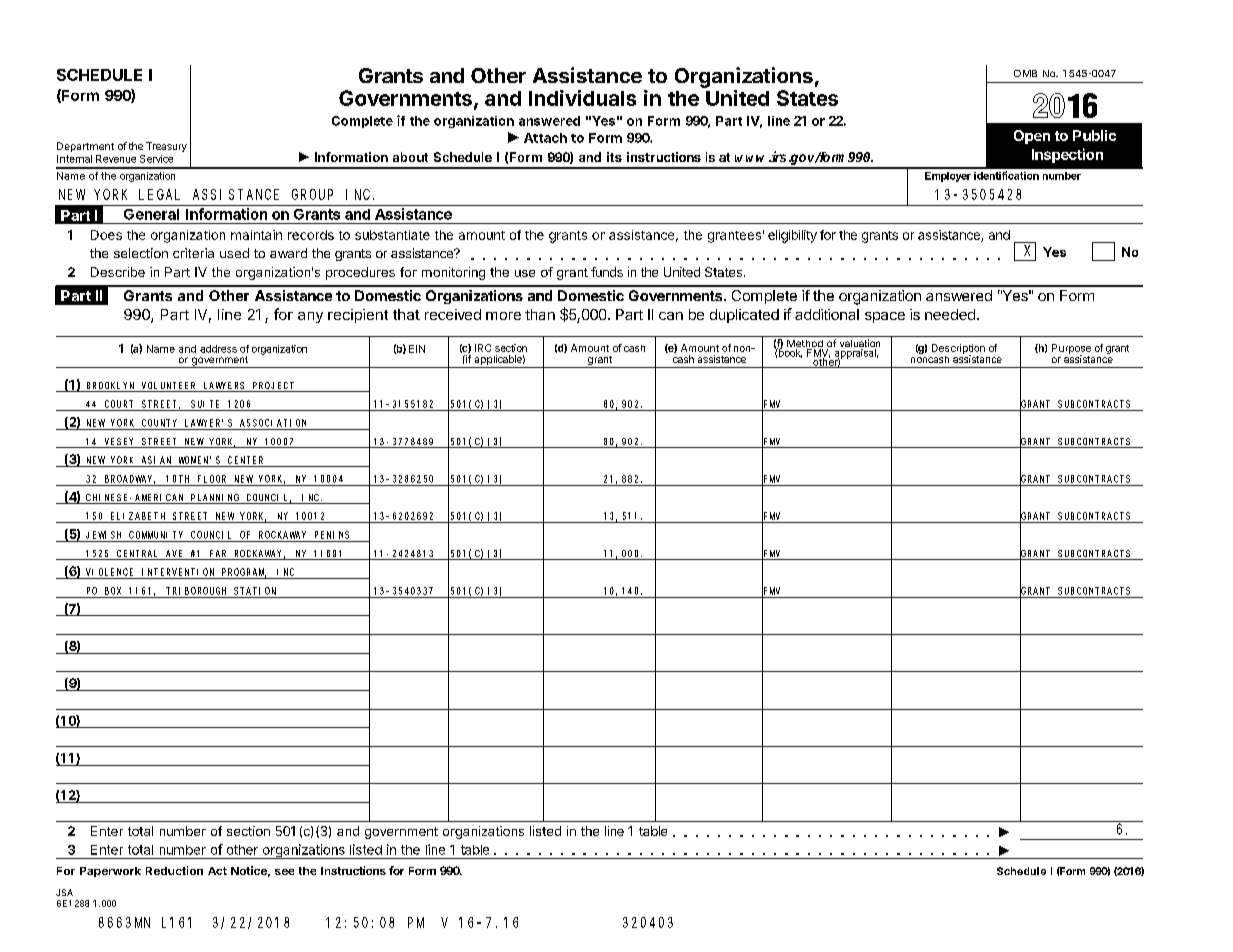 This image has height=952, width=1233. I want to click on Reduction, so click(174, 870).
